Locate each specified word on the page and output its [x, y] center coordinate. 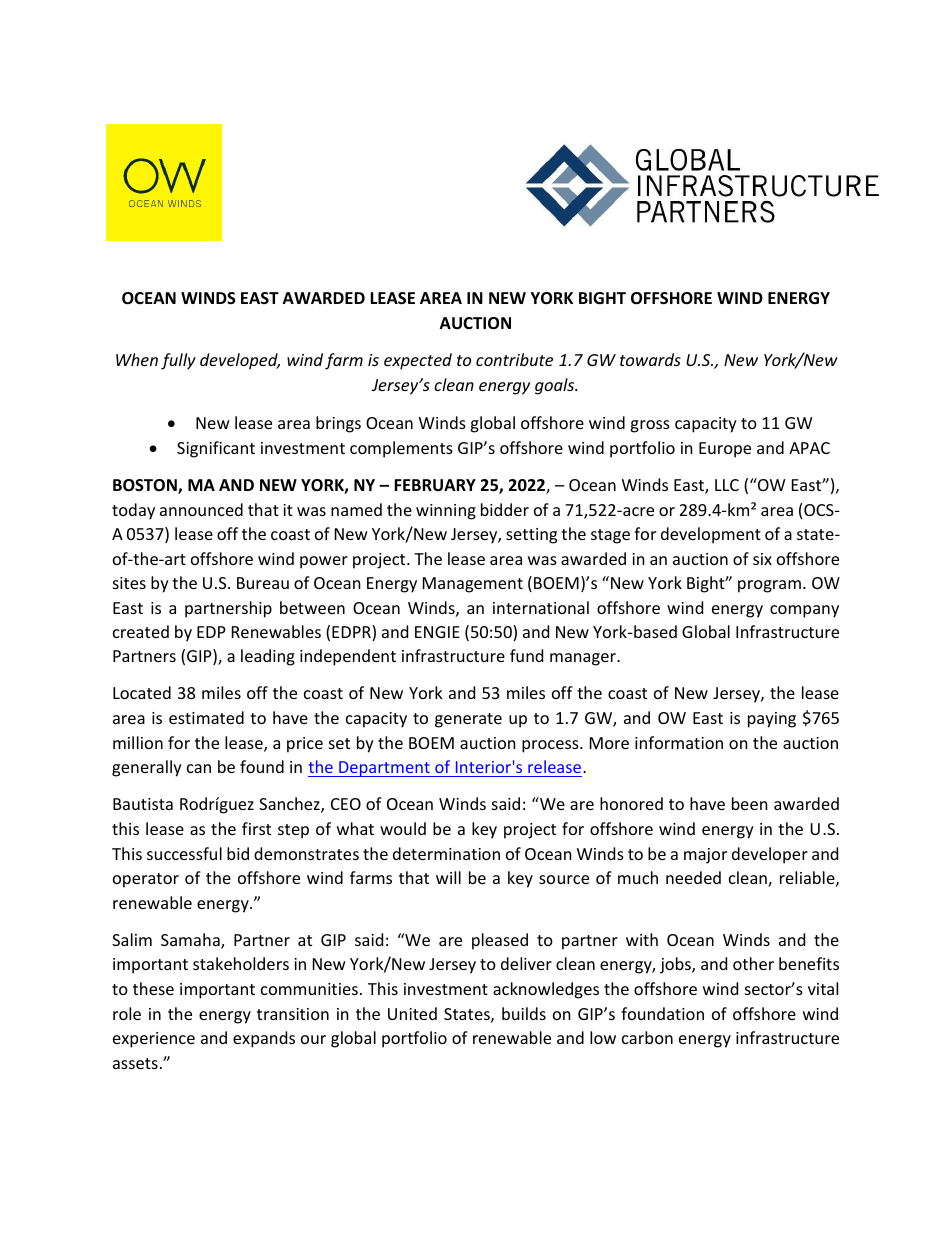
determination [446, 853]
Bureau [263, 583]
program [769, 586]
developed [240, 361]
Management [473, 585]
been [750, 803]
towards [650, 359]
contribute [514, 359]
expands [264, 1039]
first [256, 828]
